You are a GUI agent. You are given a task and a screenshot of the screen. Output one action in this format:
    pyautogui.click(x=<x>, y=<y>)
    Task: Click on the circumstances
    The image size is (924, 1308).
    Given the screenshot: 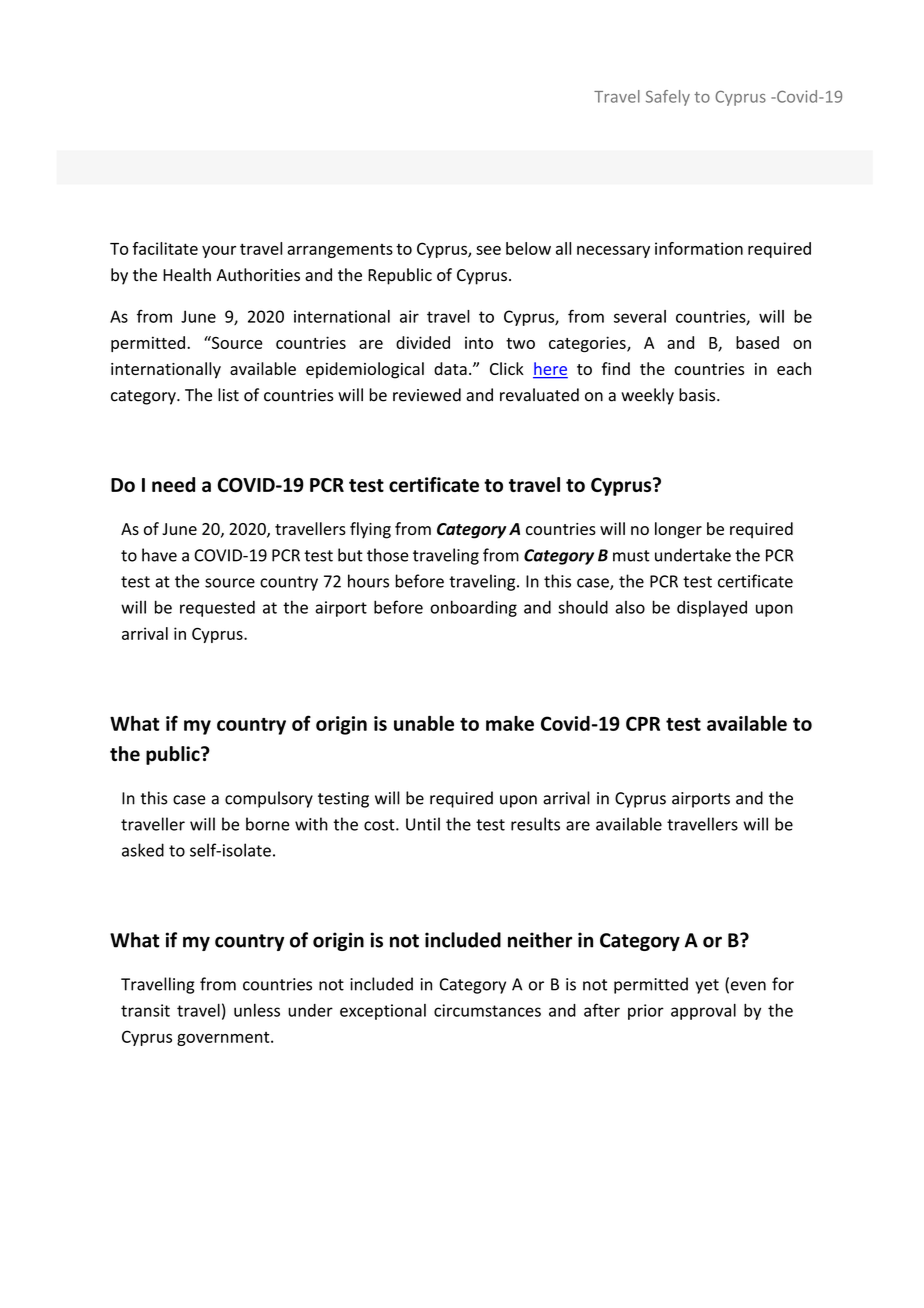 What is the action you would take?
    pyautogui.click(x=487, y=1010)
